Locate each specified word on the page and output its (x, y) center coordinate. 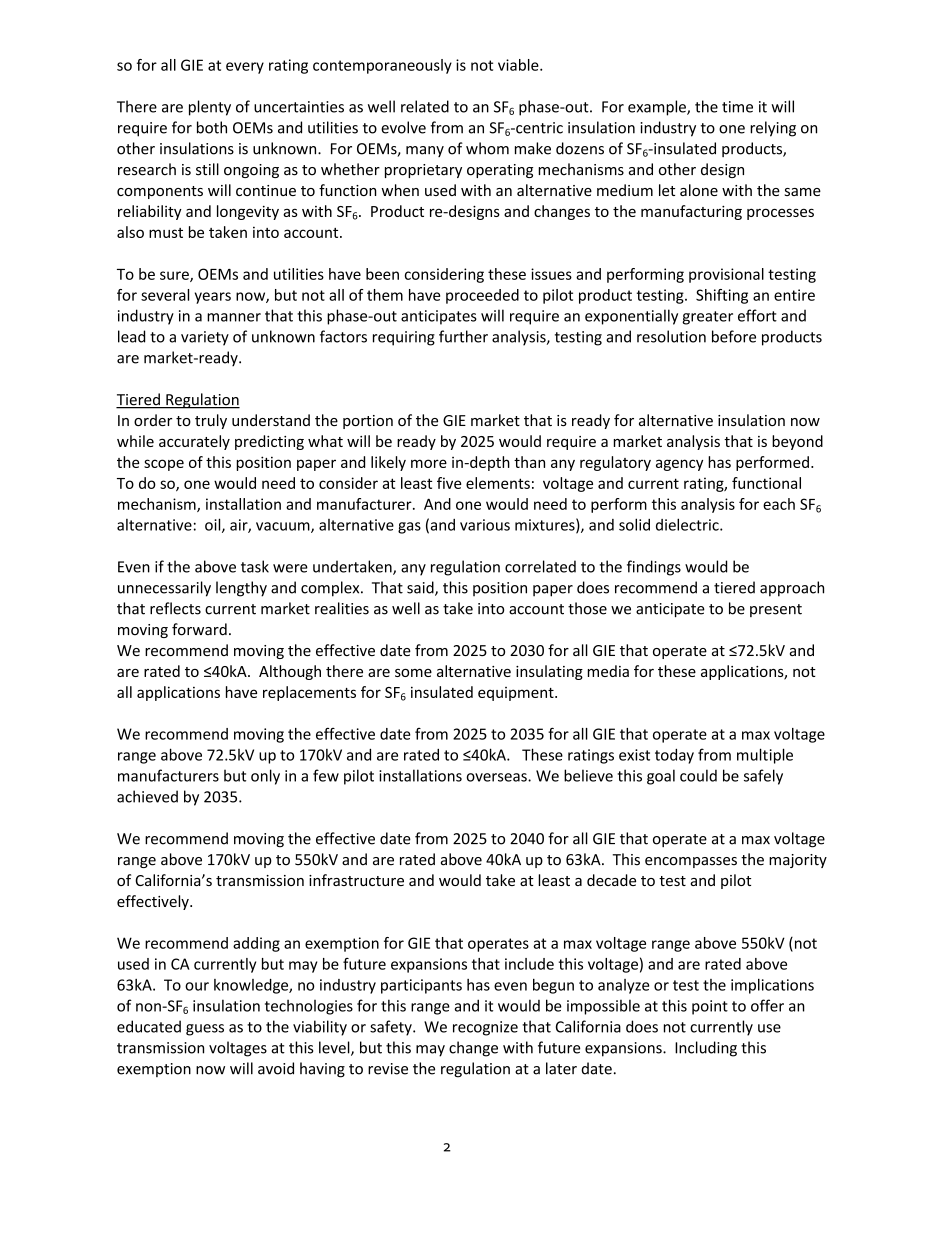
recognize (485, 1028)
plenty (210, 108)
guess (205, 1030)
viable (519, 65)
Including (706, 1049)
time (737, 107)
